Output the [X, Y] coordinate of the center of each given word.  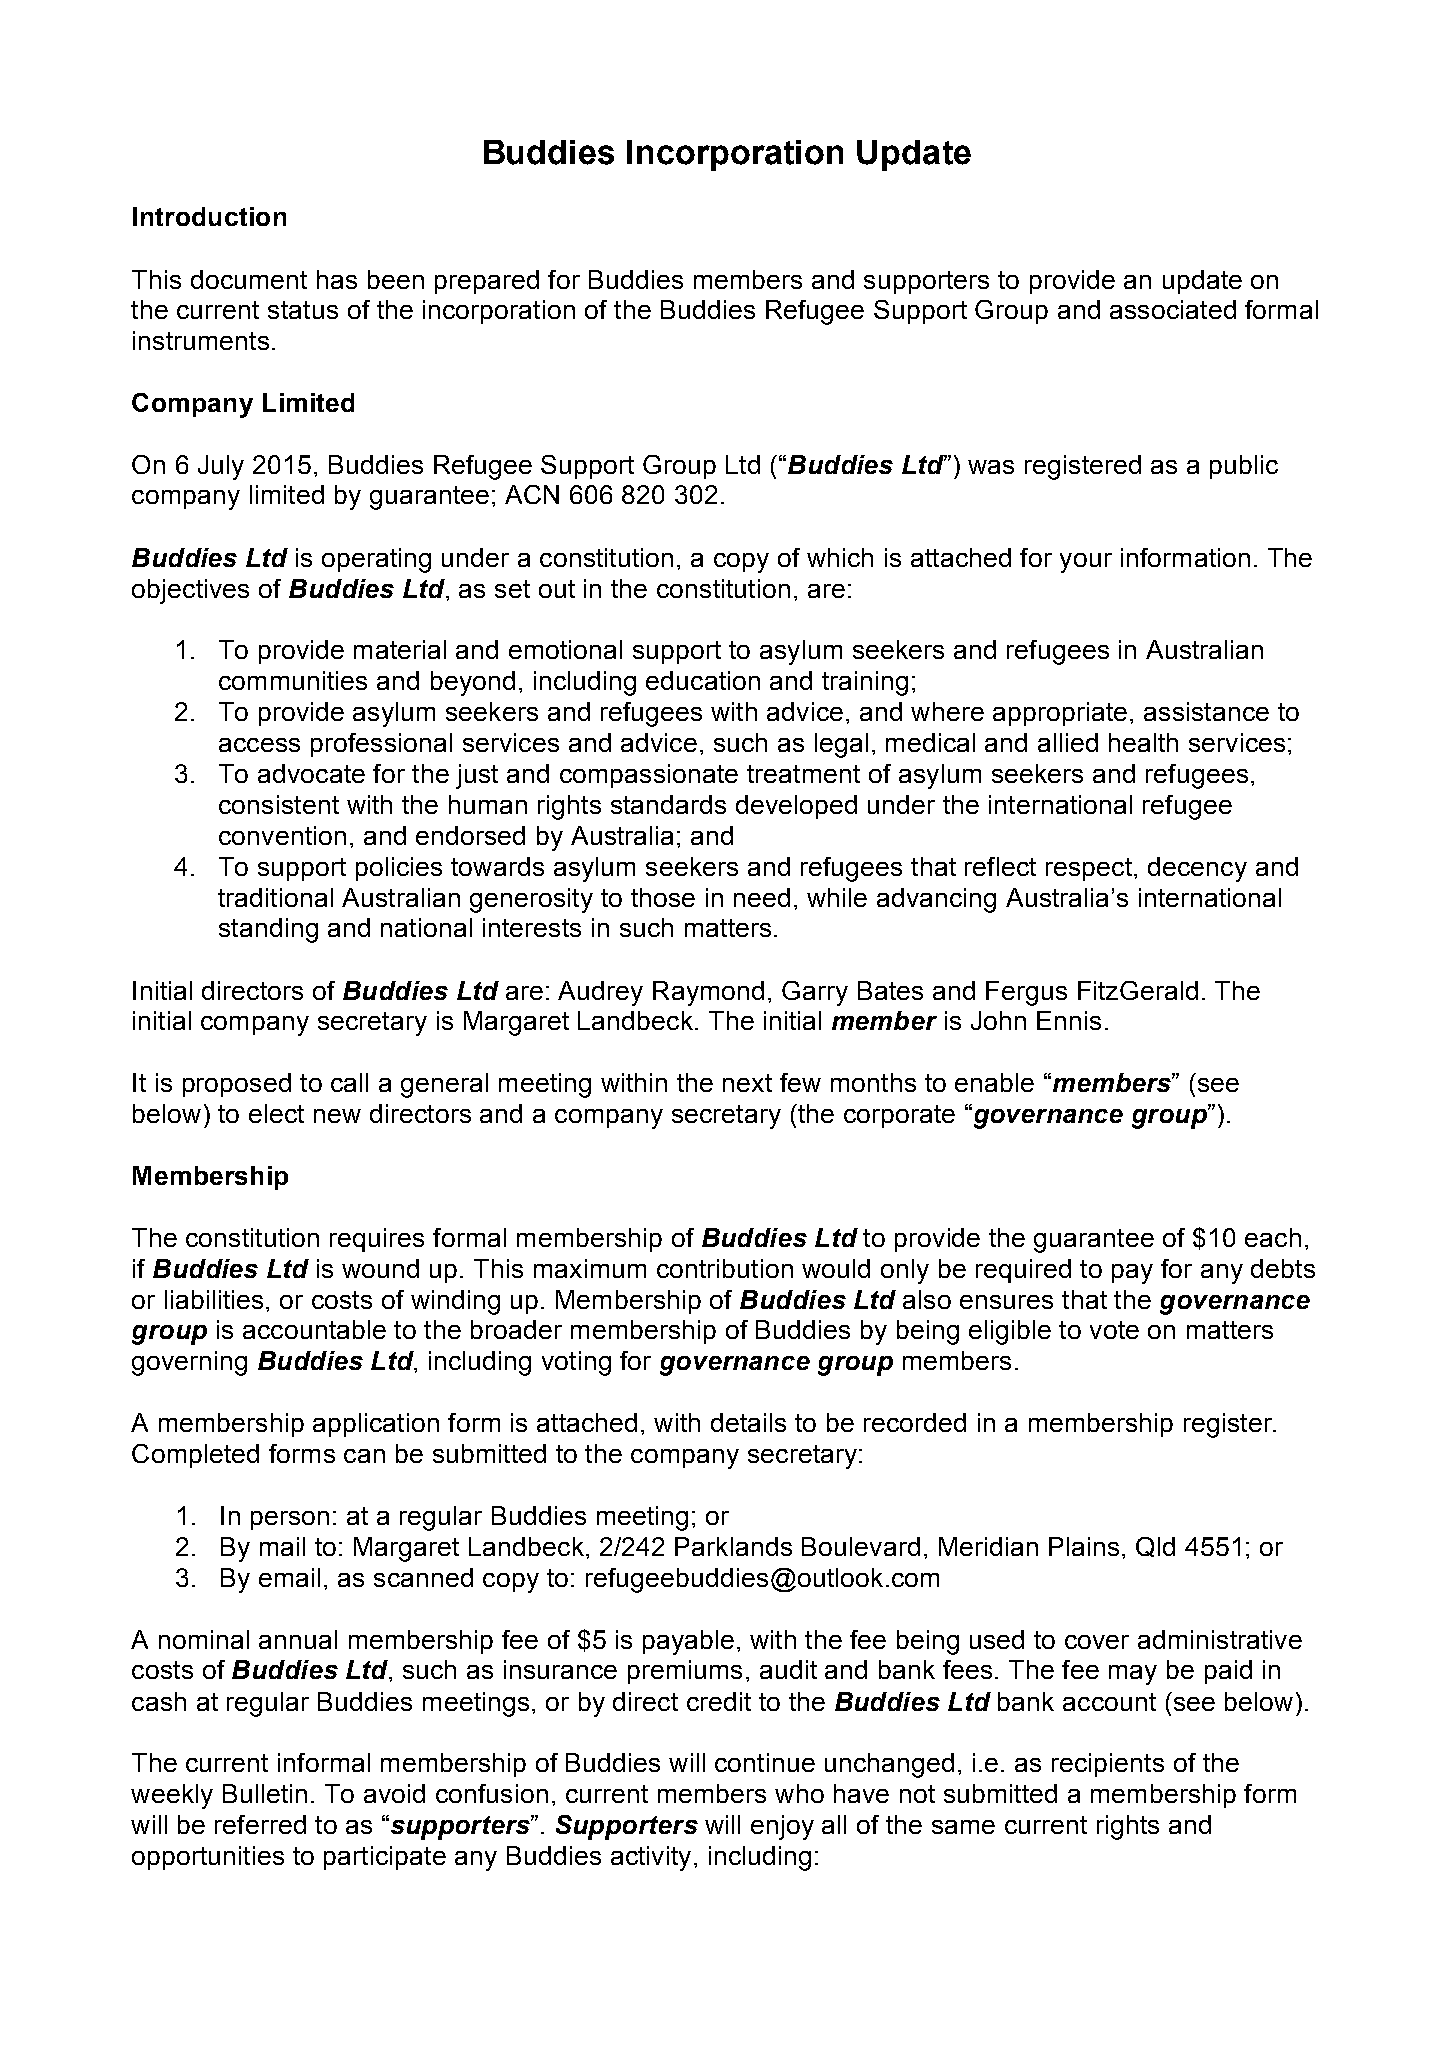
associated [1173, 309]
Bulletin [265, 1793]
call [349, 1082]
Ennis [1069, 1020]
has [337, 279]
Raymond [708, 993]
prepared [487, 282]
